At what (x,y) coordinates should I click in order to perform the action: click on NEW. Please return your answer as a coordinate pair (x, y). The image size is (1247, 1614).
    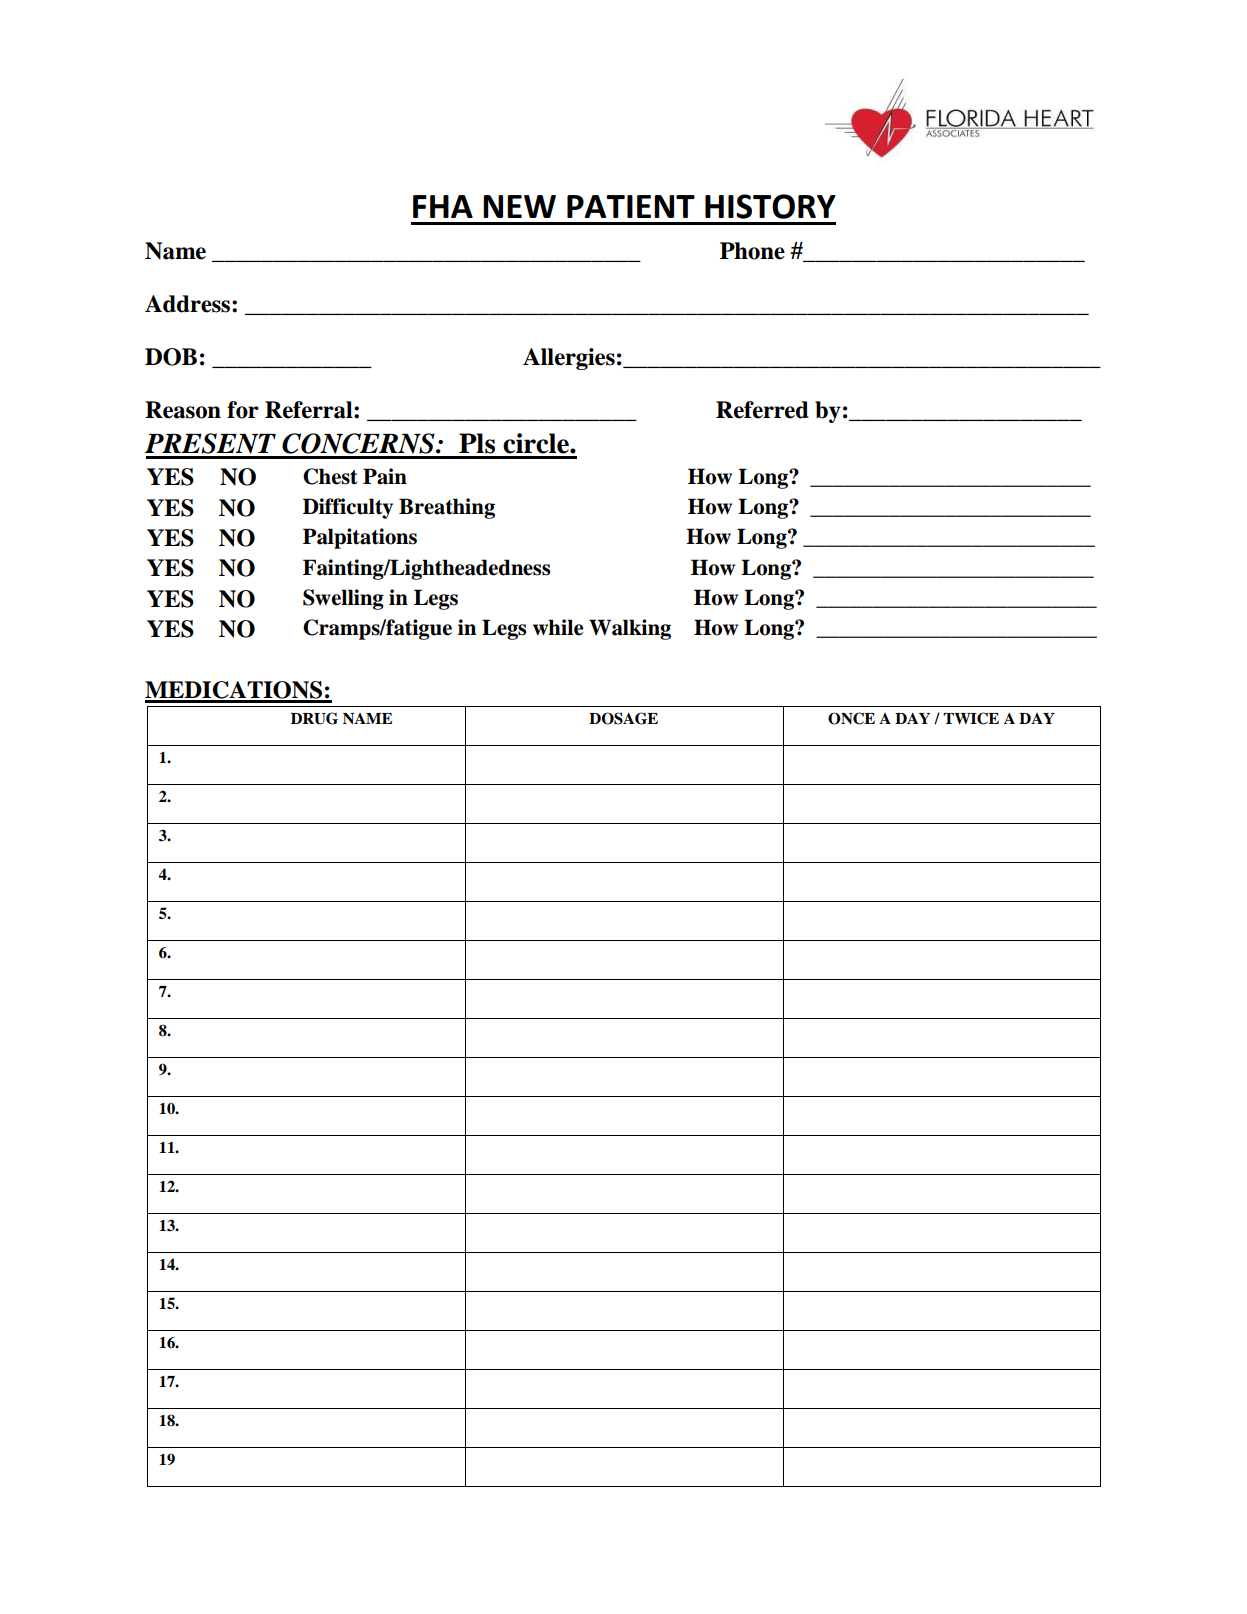
    Looking at the image, I should click on (519, 206).
